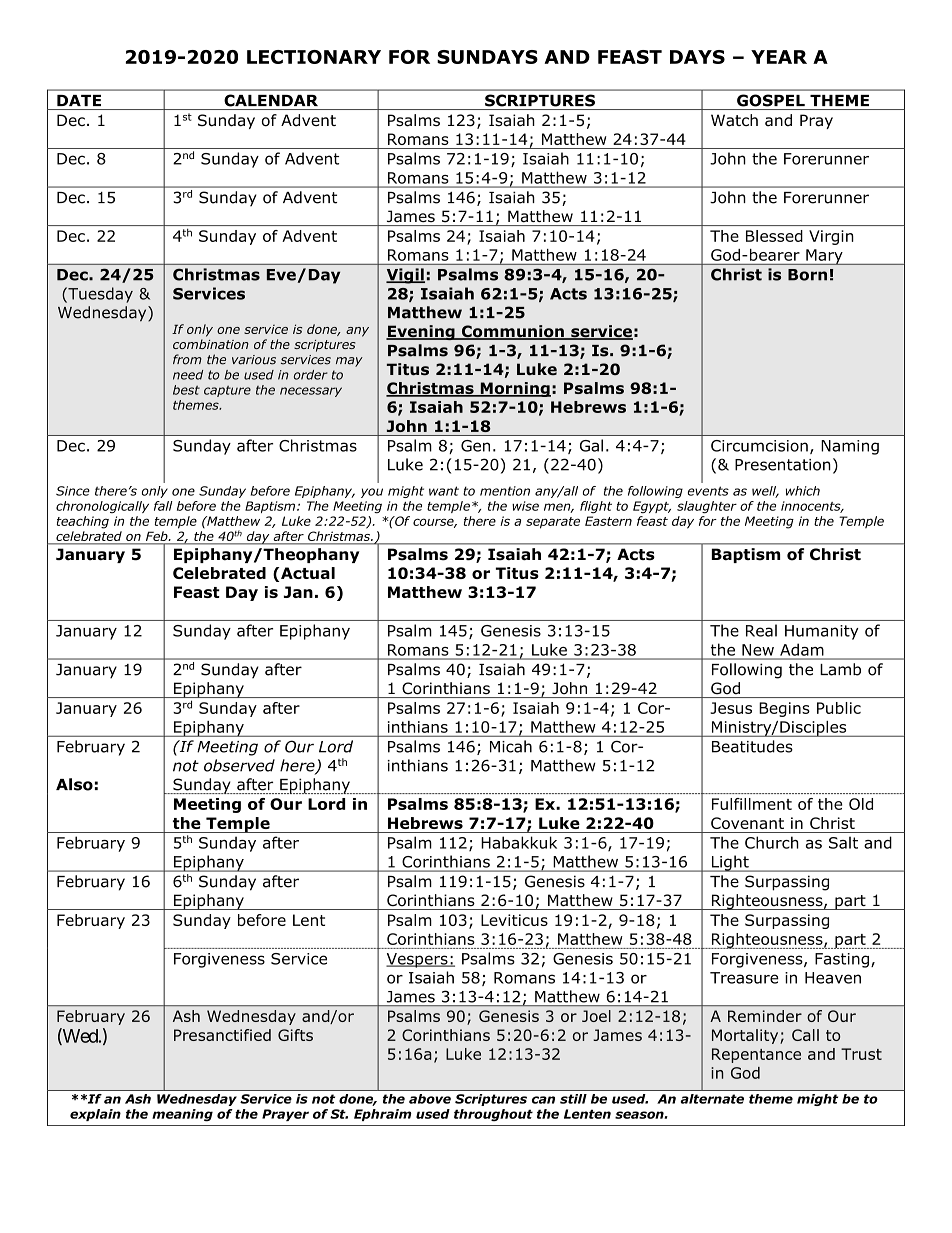 This page has width=952, height=1233. Describe the element at coordinates (761, 630) in the page. I see `Real` at that location.
